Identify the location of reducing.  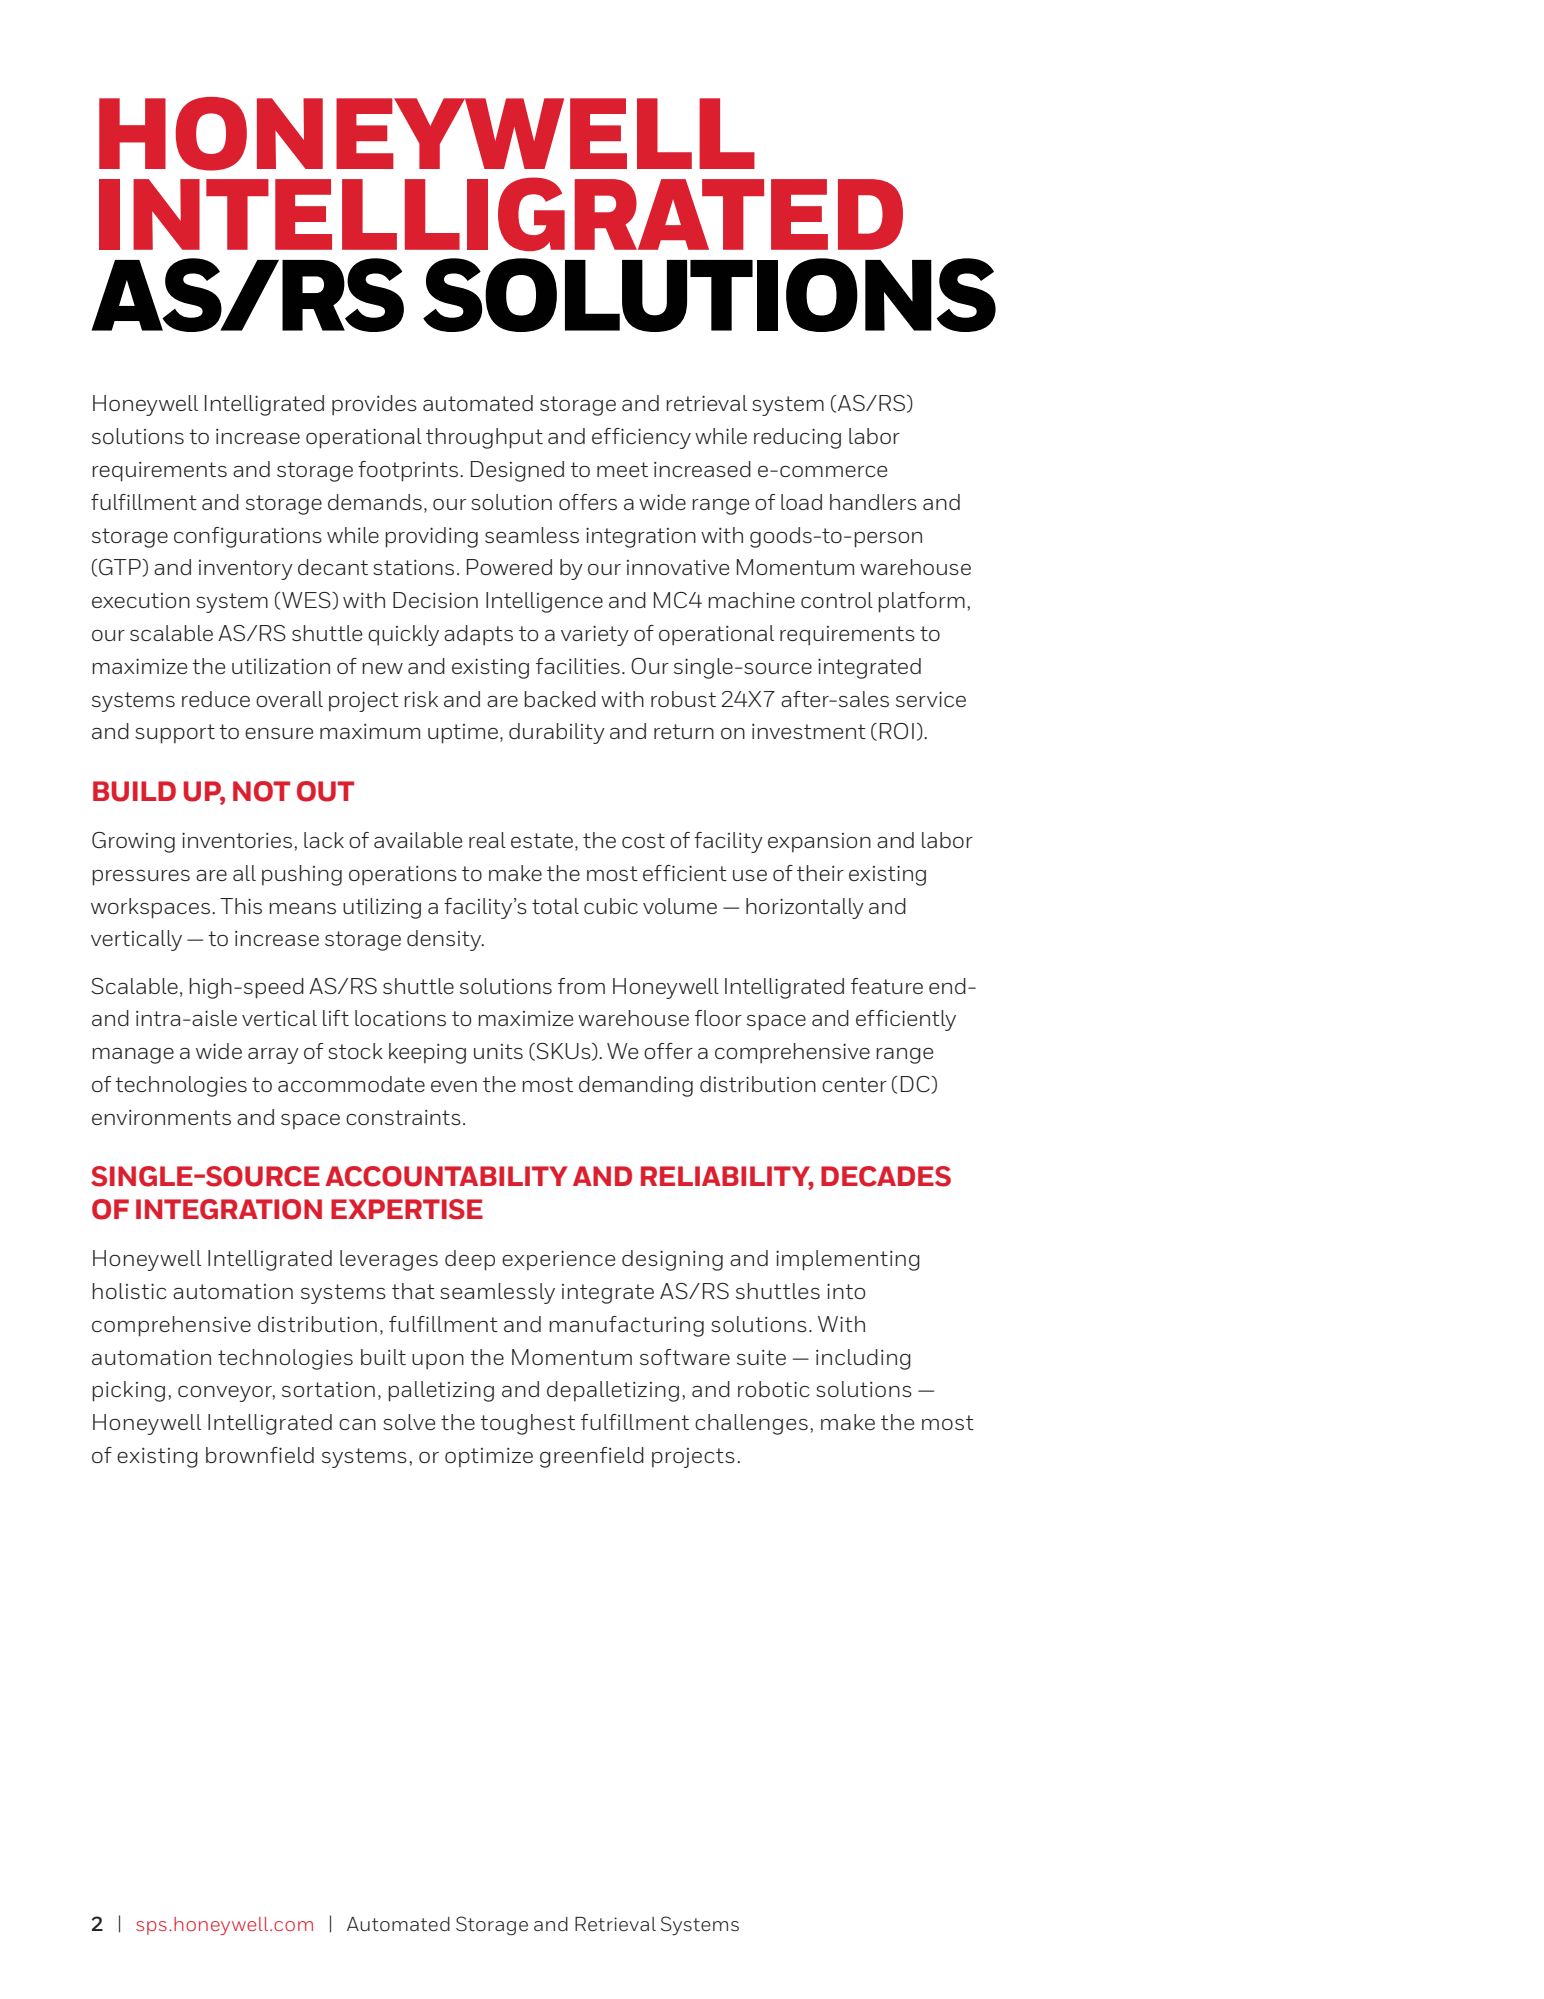
(797, 438).
